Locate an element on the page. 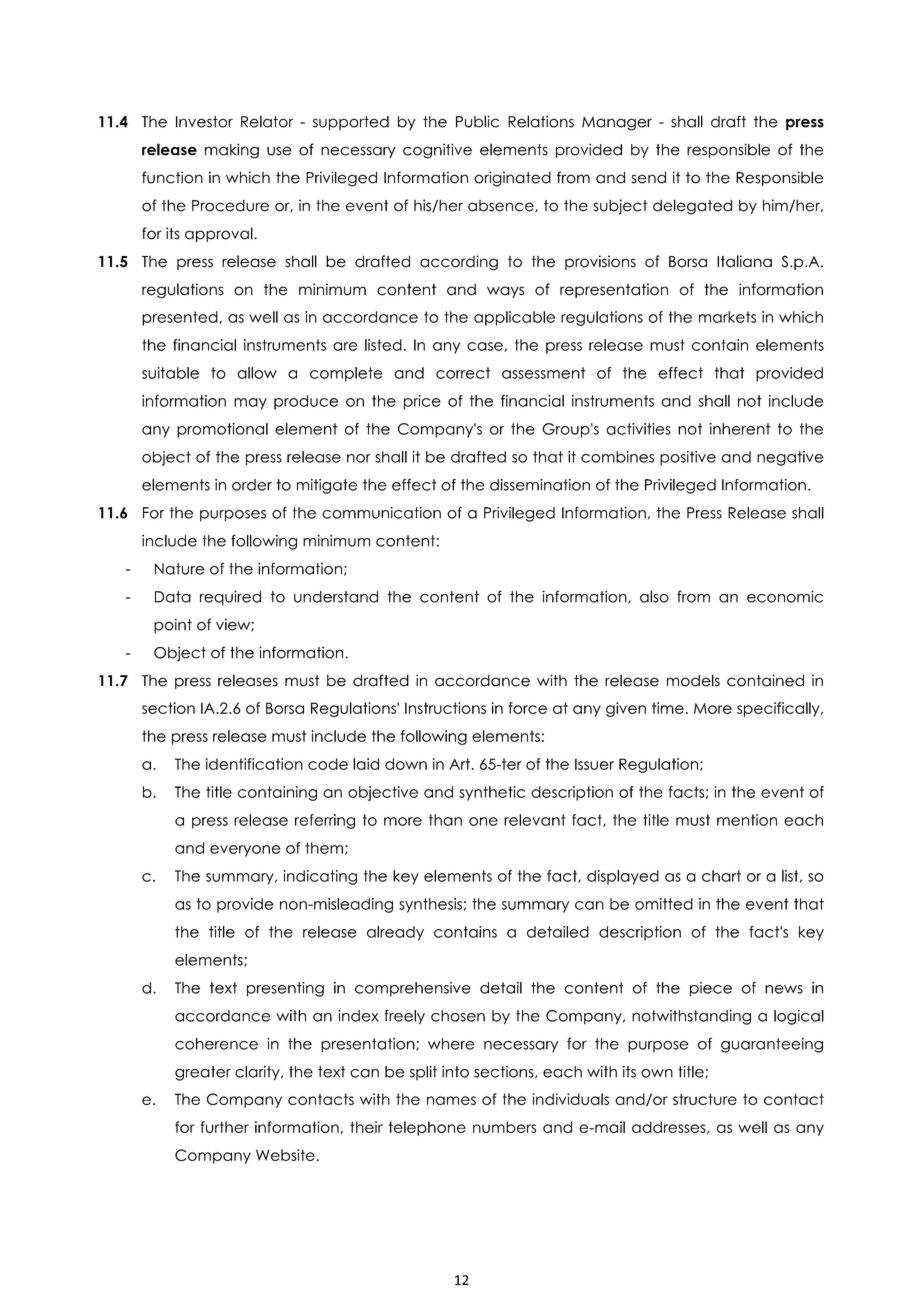 This page has width=924, height=1308. may is located at coordinates (250, 404).
